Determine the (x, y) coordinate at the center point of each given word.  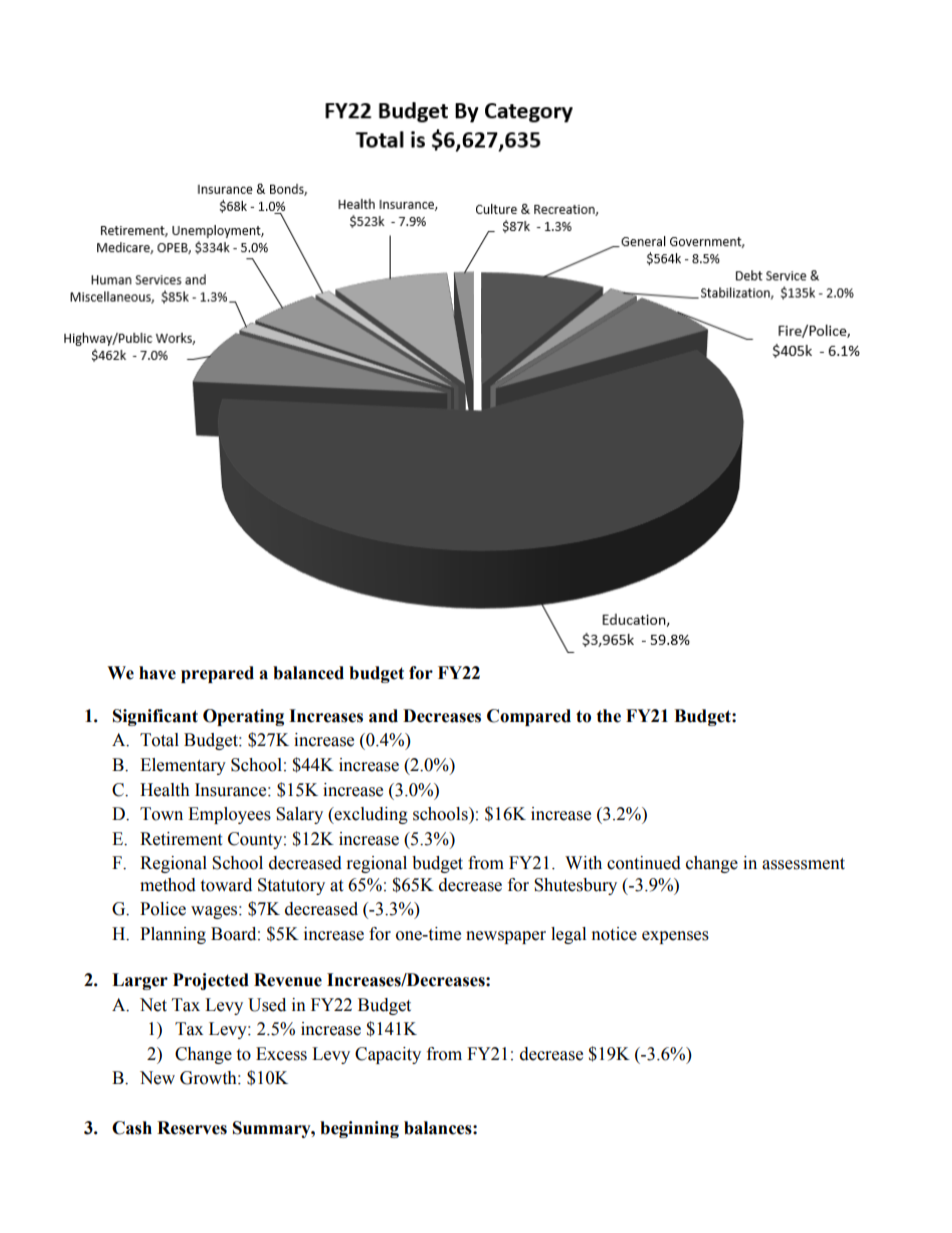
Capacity (388, 1055)
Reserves (192, 1128)
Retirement (181, 839)
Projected (211, 981)
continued (644, 863)
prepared (217, 674)
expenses (675, 937)
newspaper (506, 937)
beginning (359, 1129)
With (583, 863)
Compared (529, 717)
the (609, 716)
